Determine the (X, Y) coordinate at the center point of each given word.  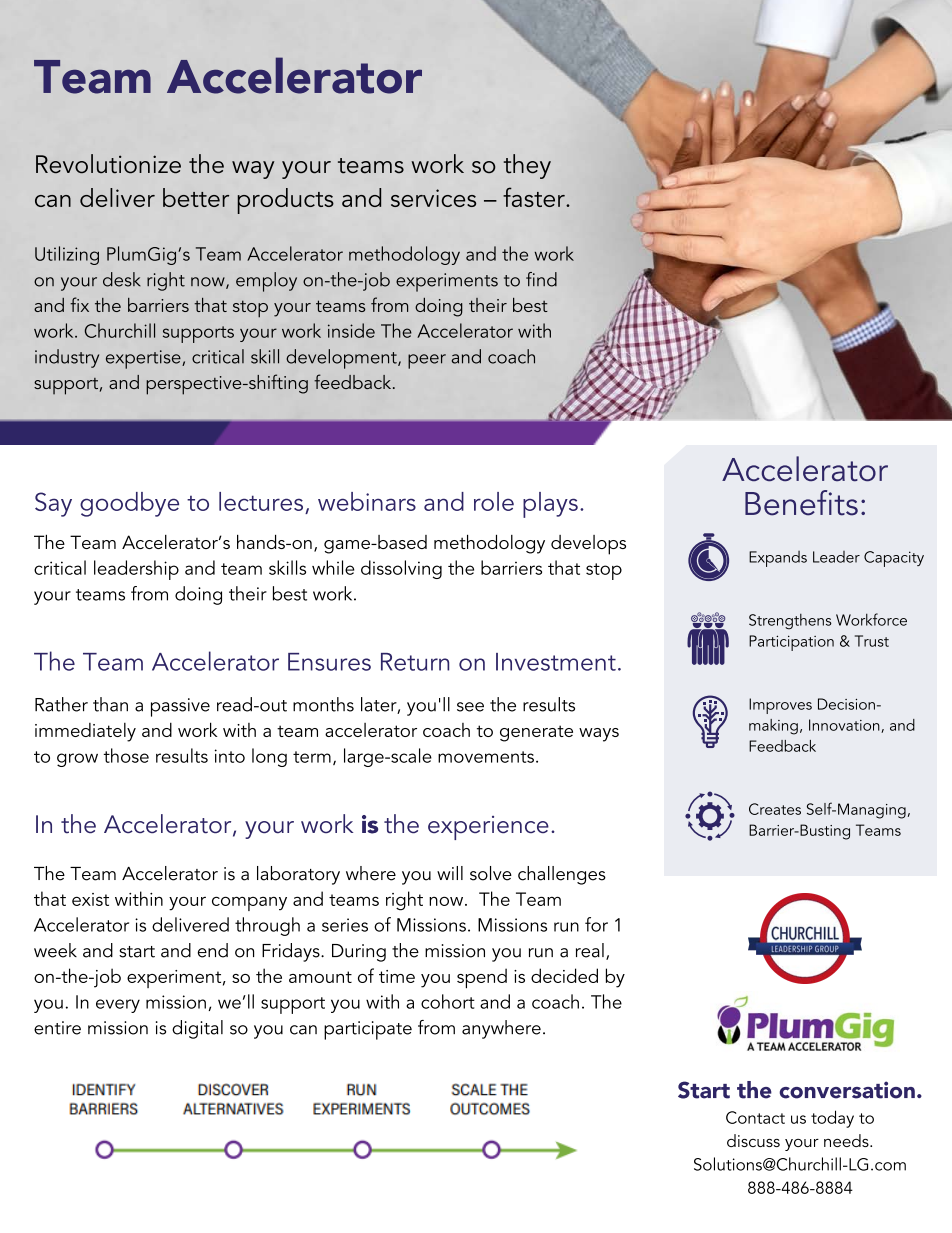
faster (535, 197)
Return (415, 662)
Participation (791, 643)
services (433, 198)
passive (180, 707)
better (196, 197)
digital (197, 1029)
